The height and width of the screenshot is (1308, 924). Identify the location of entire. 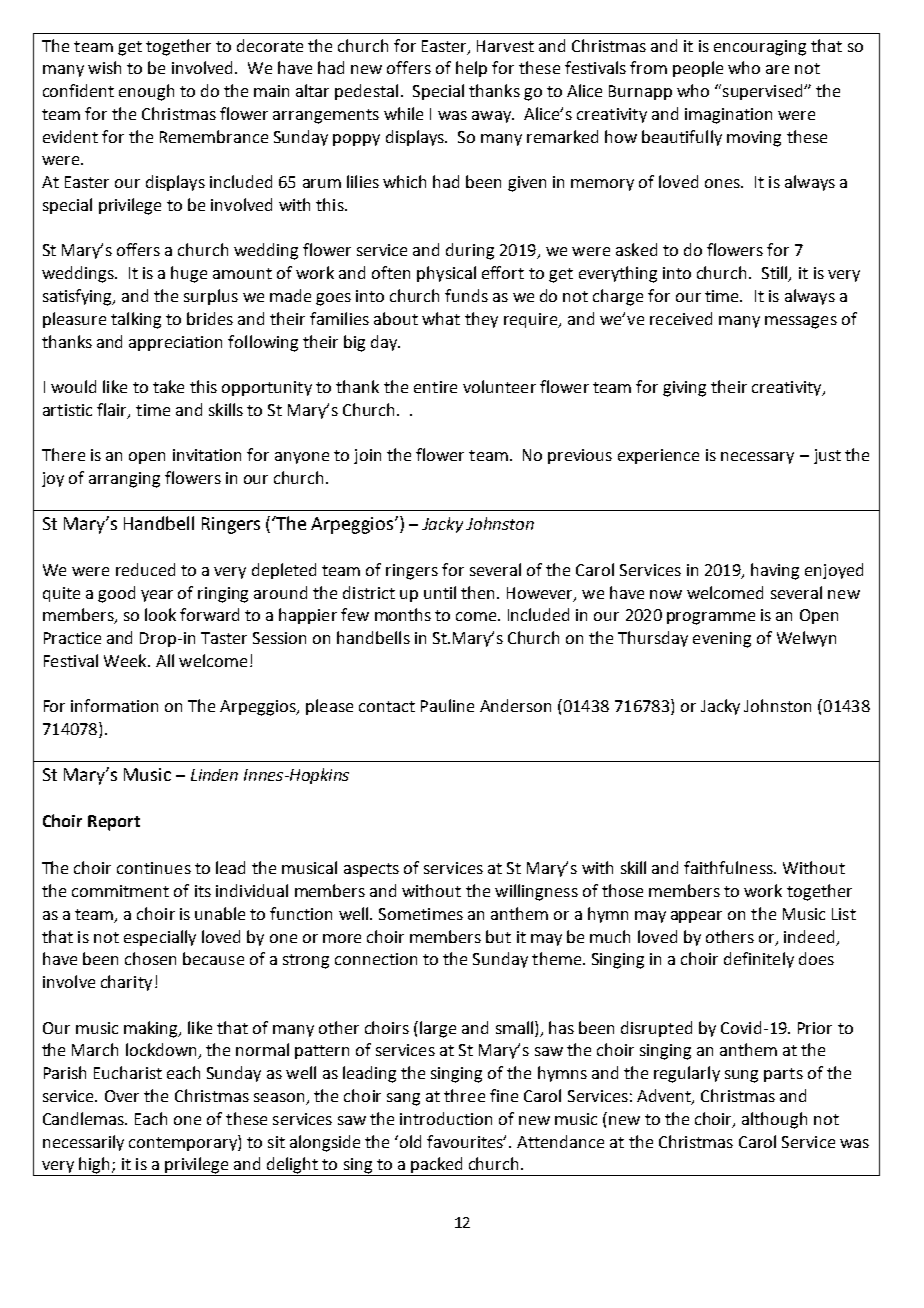
(435, 387).
